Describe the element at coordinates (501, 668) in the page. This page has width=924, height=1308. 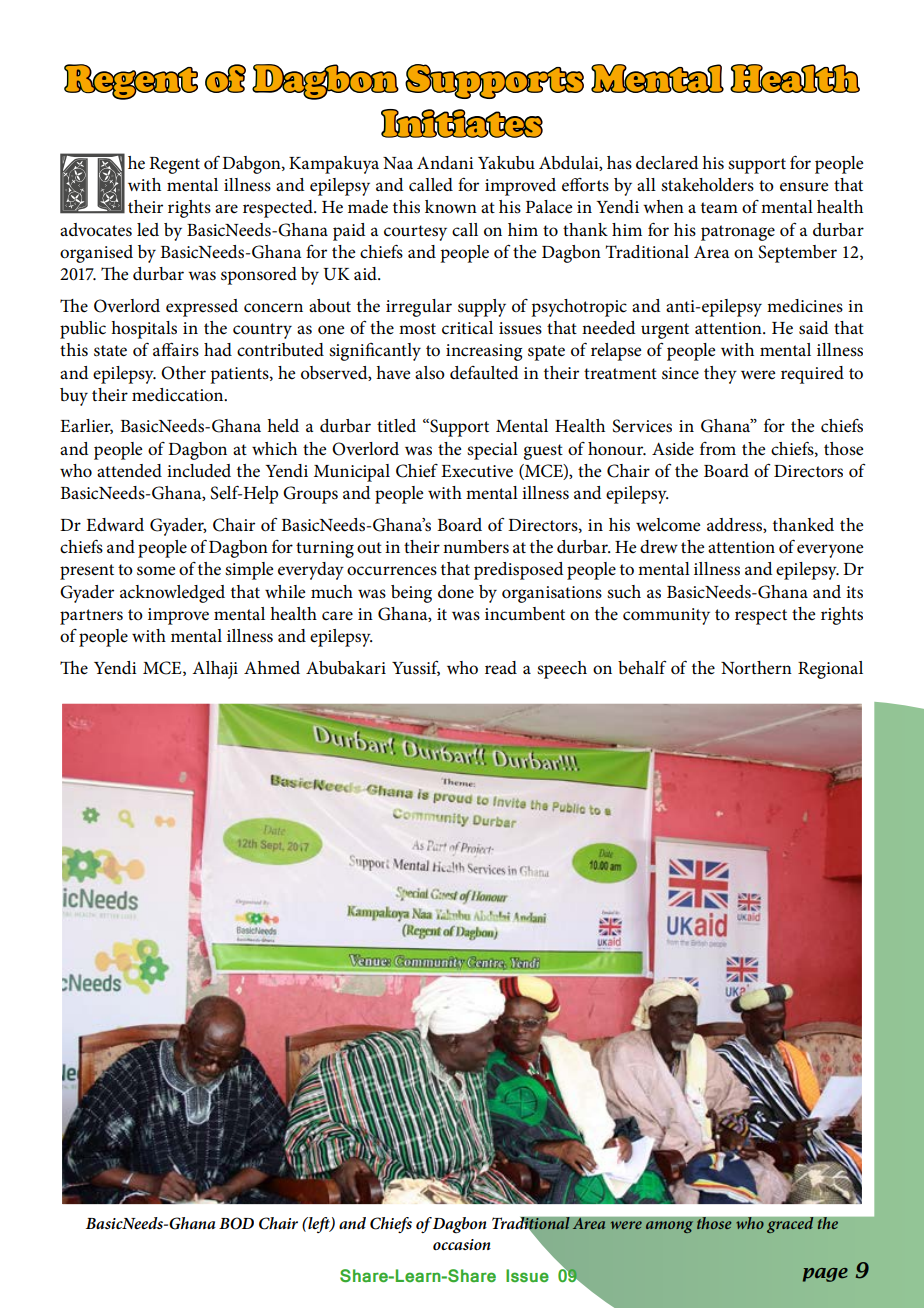
I see `read` at that location.
